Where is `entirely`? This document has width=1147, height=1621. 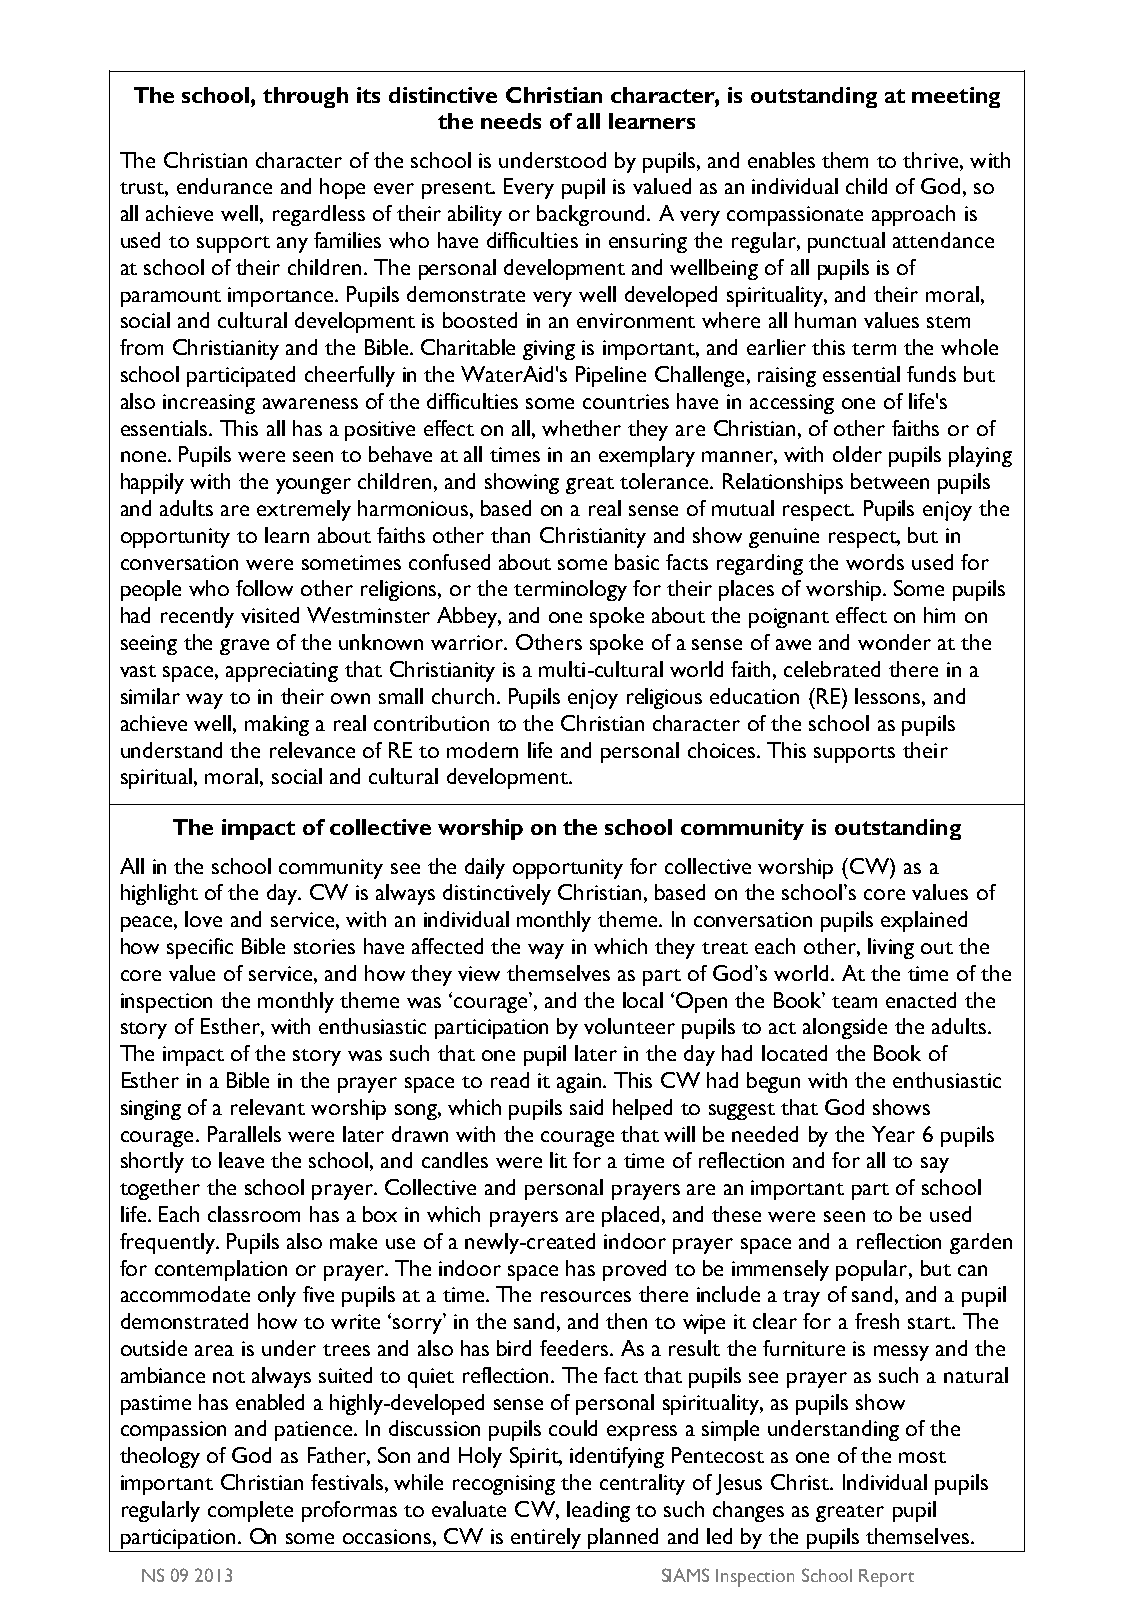 entirely is located at coordinates (546, 1538).
